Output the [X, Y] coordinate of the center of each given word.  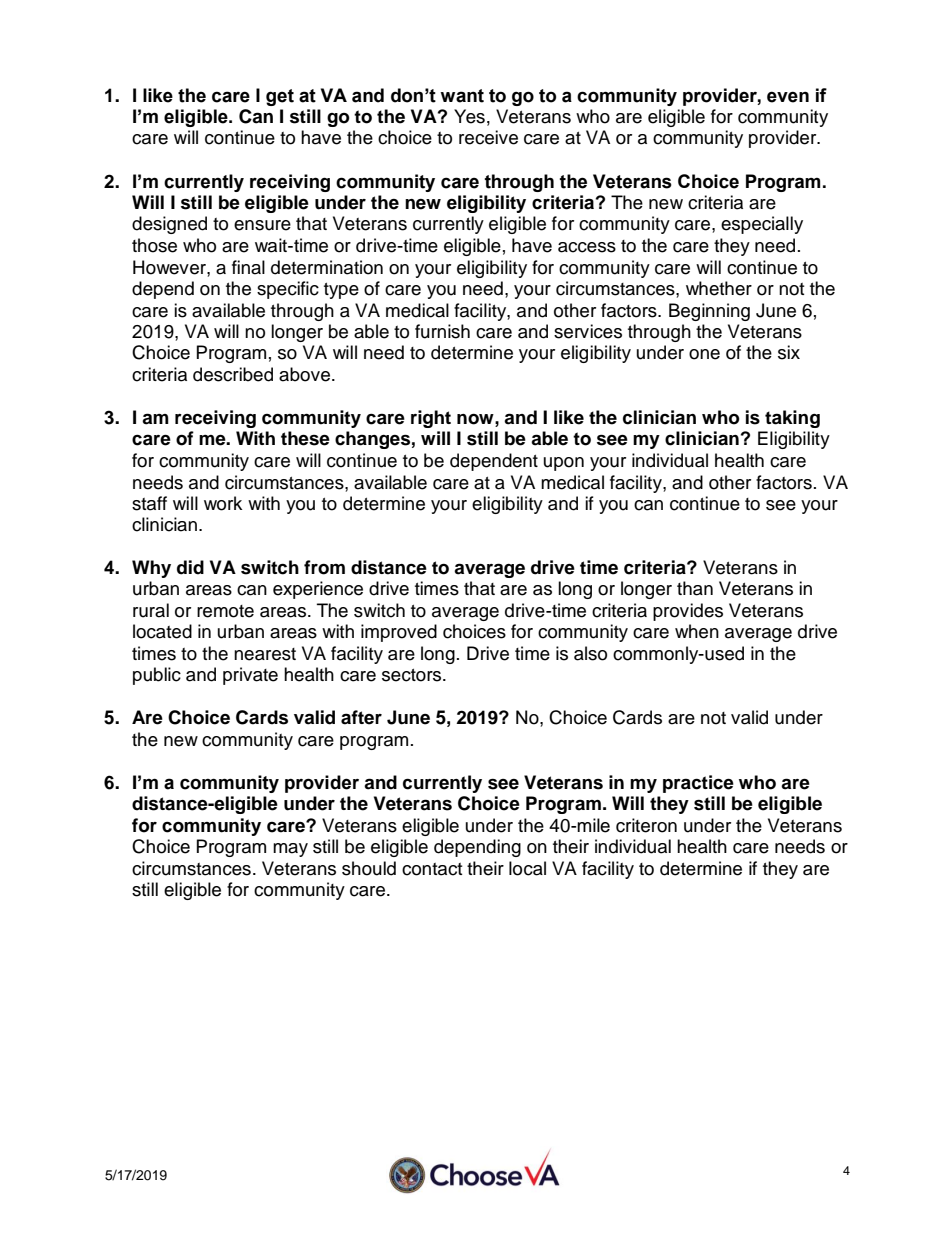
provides [688, 612]
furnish [442, 331]
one [704, 354]
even [788, 97]
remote [225, 611]
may [290, 850]
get [280, 97]
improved [399, 633]
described [233, 374]
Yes [469, 116]
